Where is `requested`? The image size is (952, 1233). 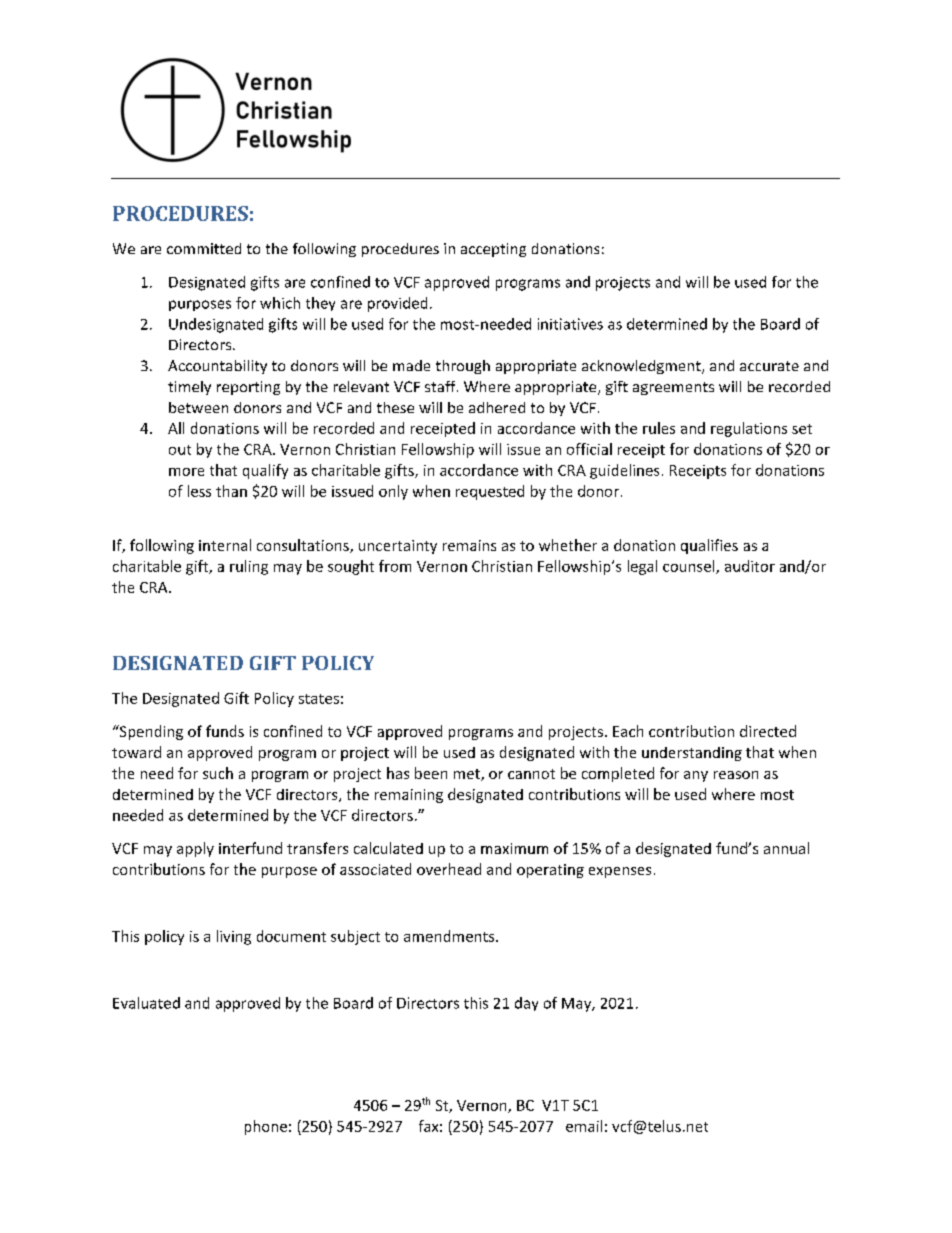 requested is located at coordinates (490, 492).
